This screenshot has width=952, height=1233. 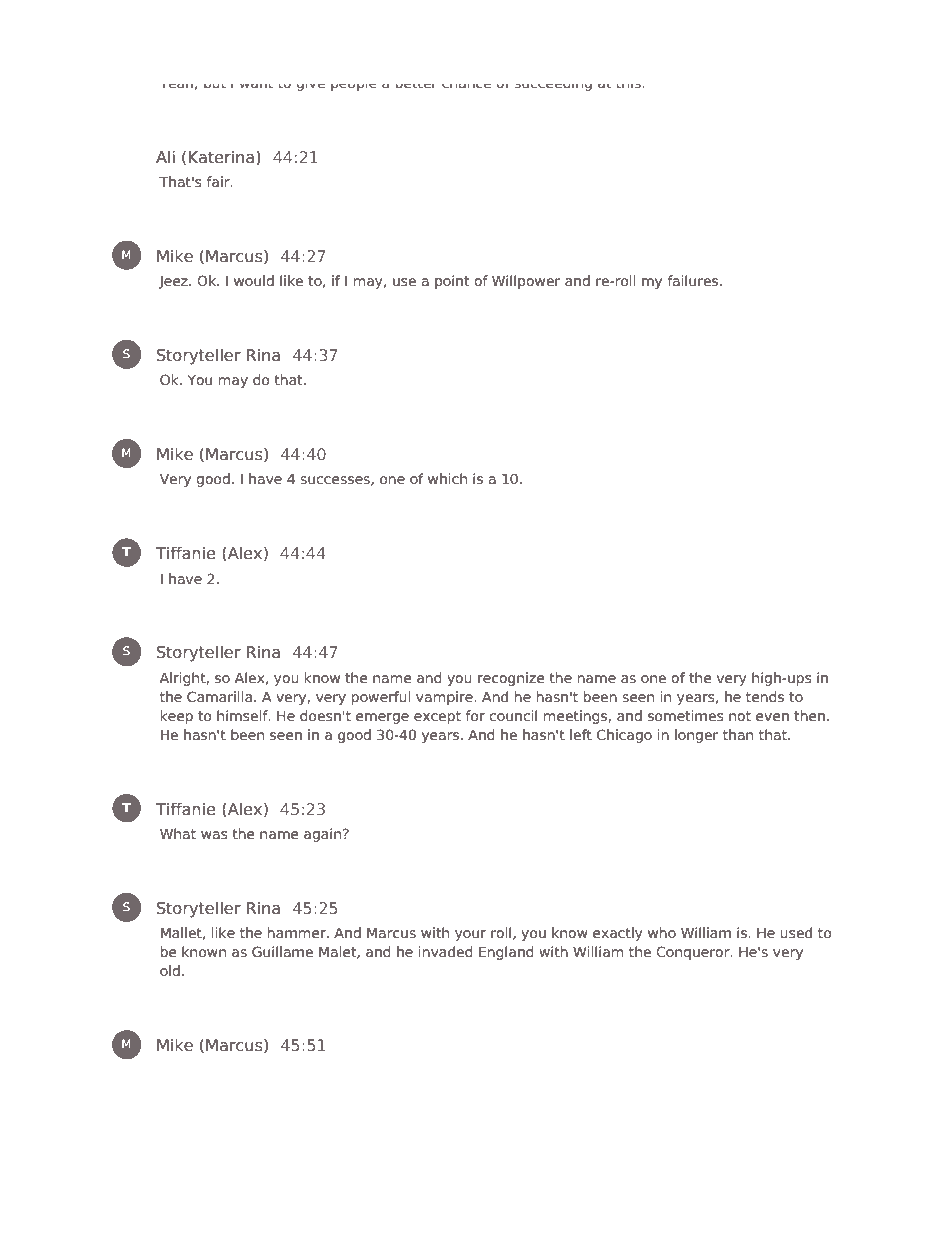 I want to click on chance, so click(x=466, y=86).
